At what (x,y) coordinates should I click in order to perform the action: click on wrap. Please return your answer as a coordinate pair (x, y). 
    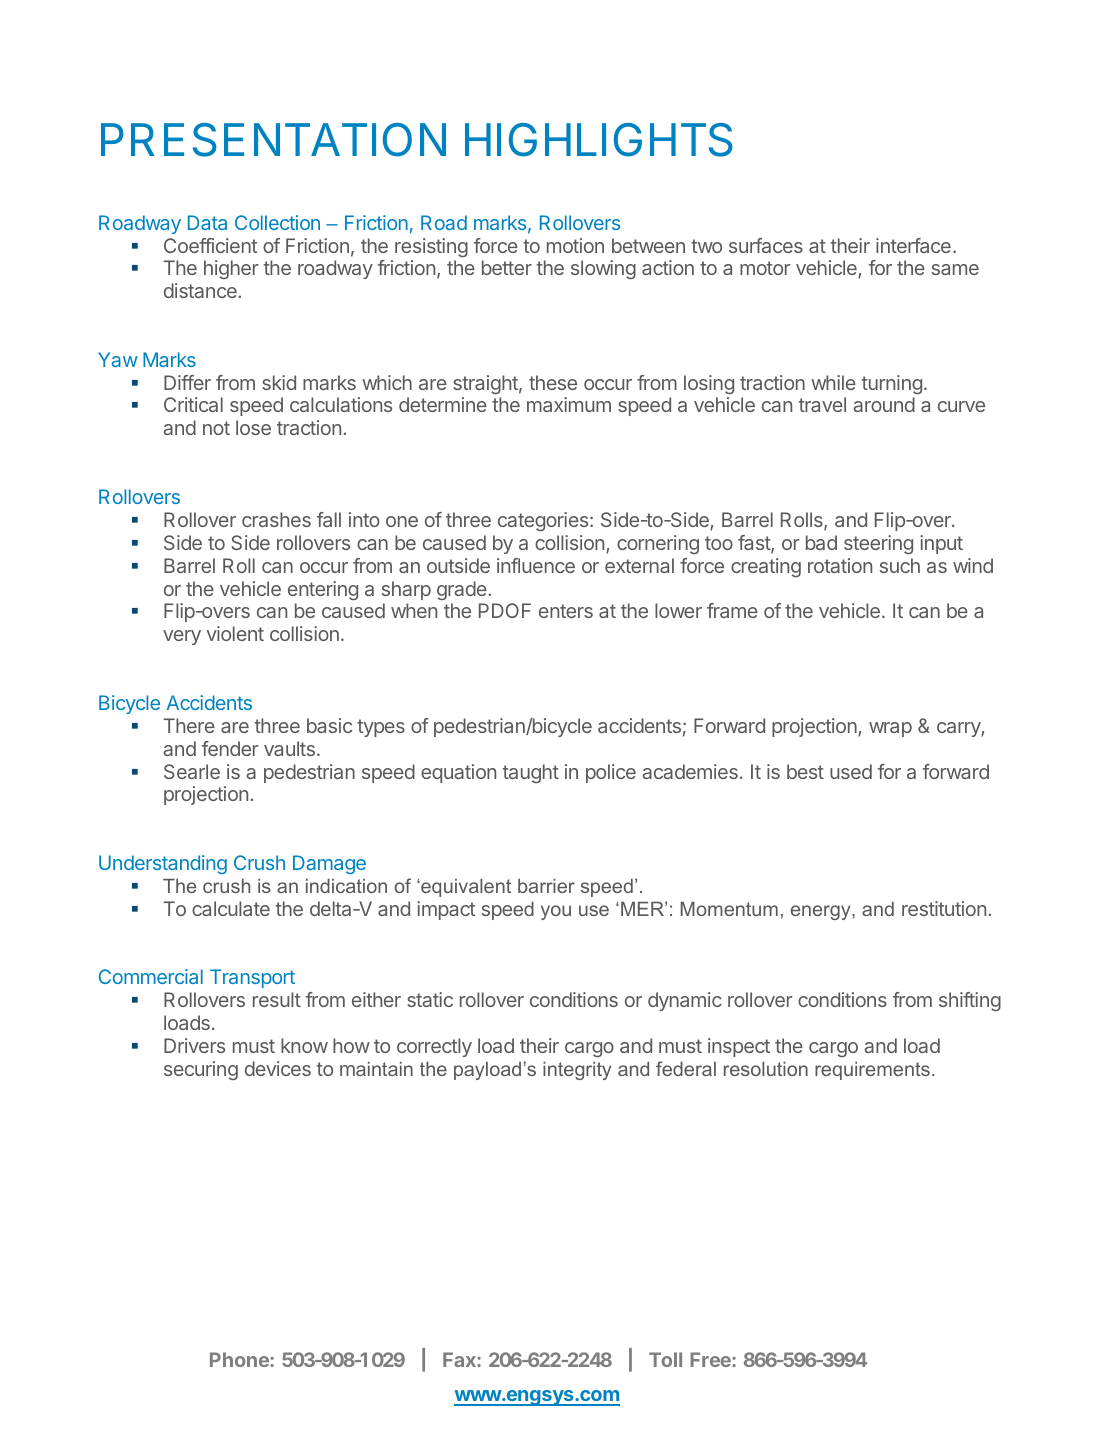
    Looking at the image, I should click on (890, 729).
